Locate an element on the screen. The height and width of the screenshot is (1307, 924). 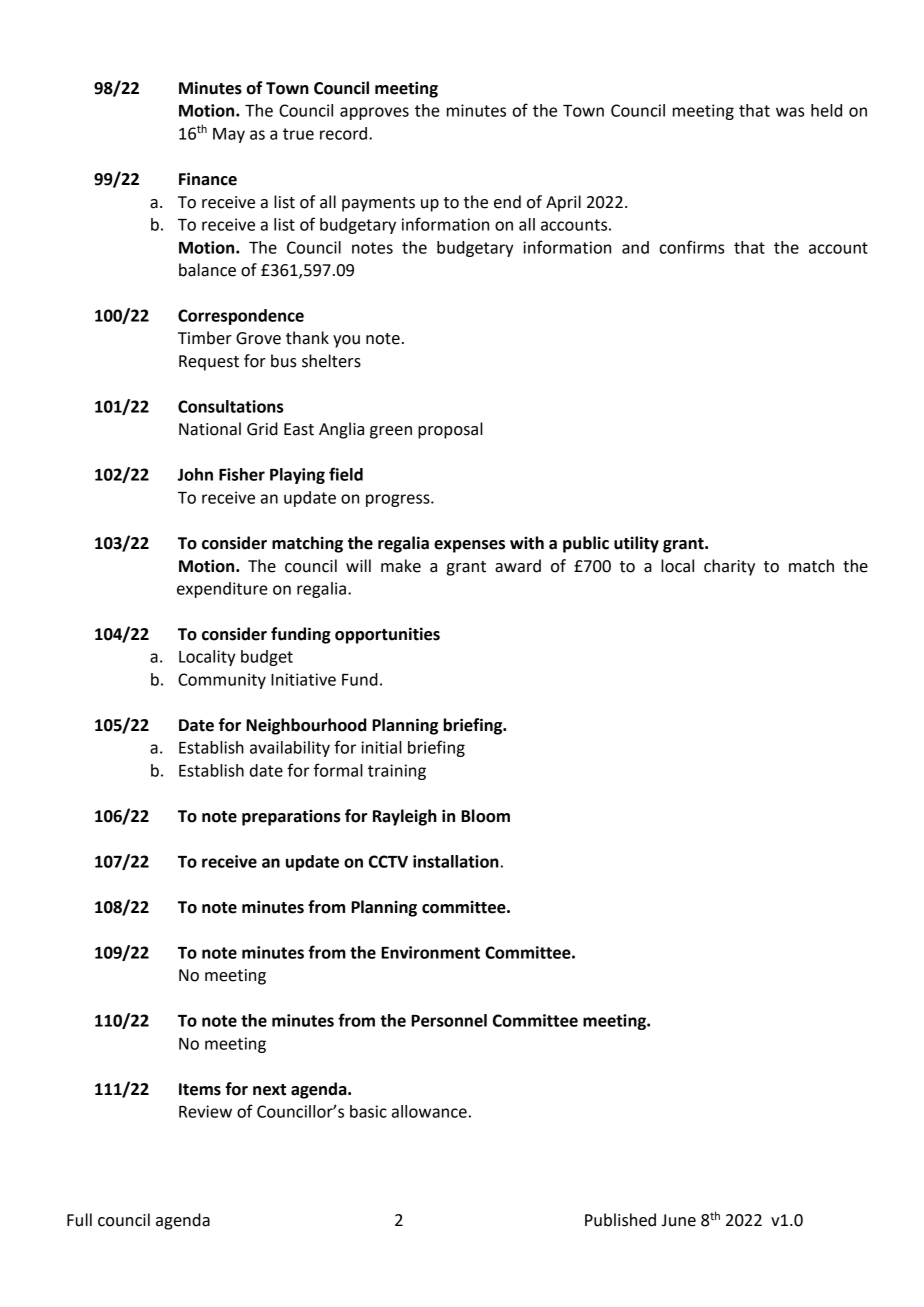
opportunities is located at coordinates (387, 635).
